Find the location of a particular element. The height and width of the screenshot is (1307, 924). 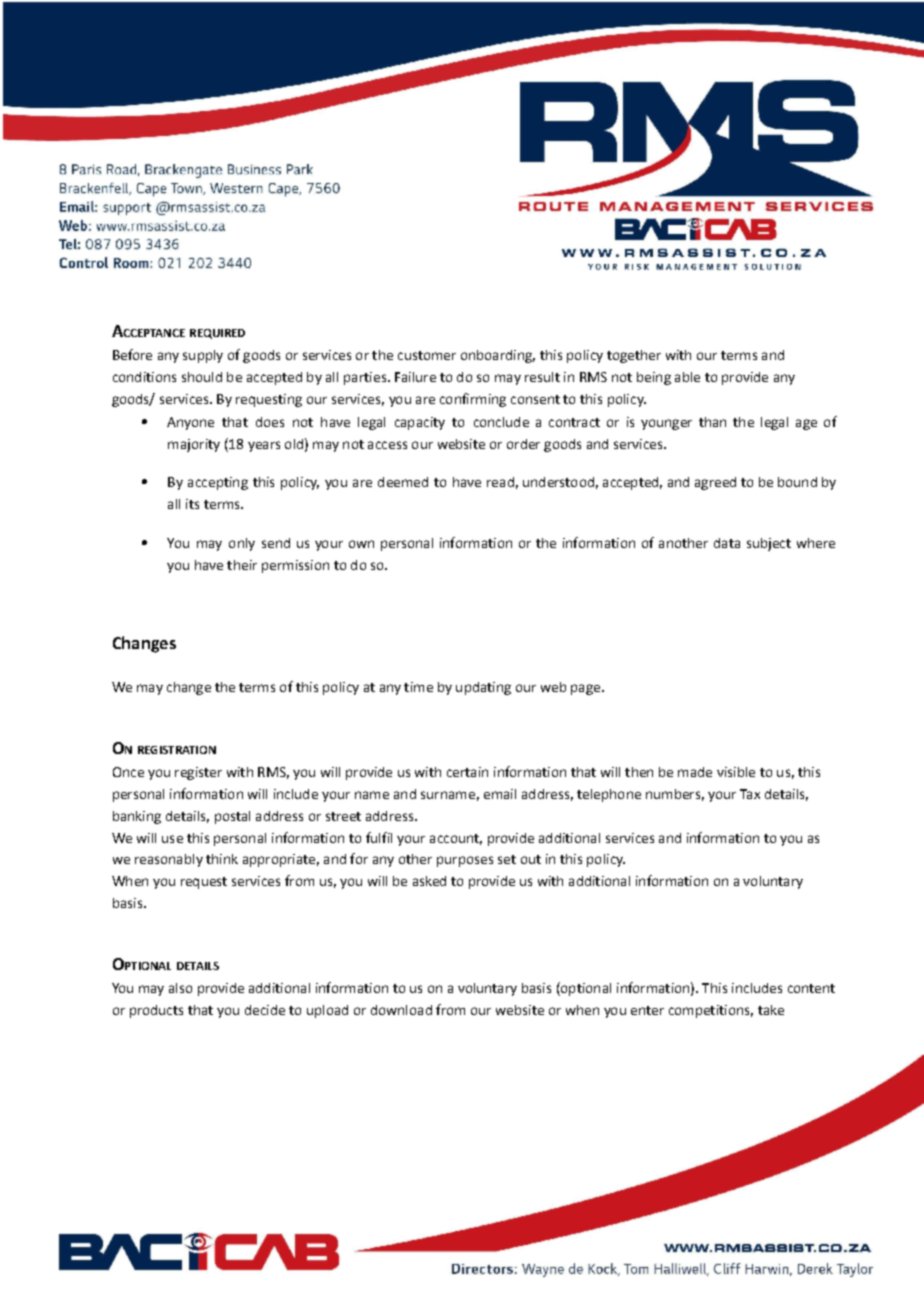

able is located at coordinates (687, 377).
